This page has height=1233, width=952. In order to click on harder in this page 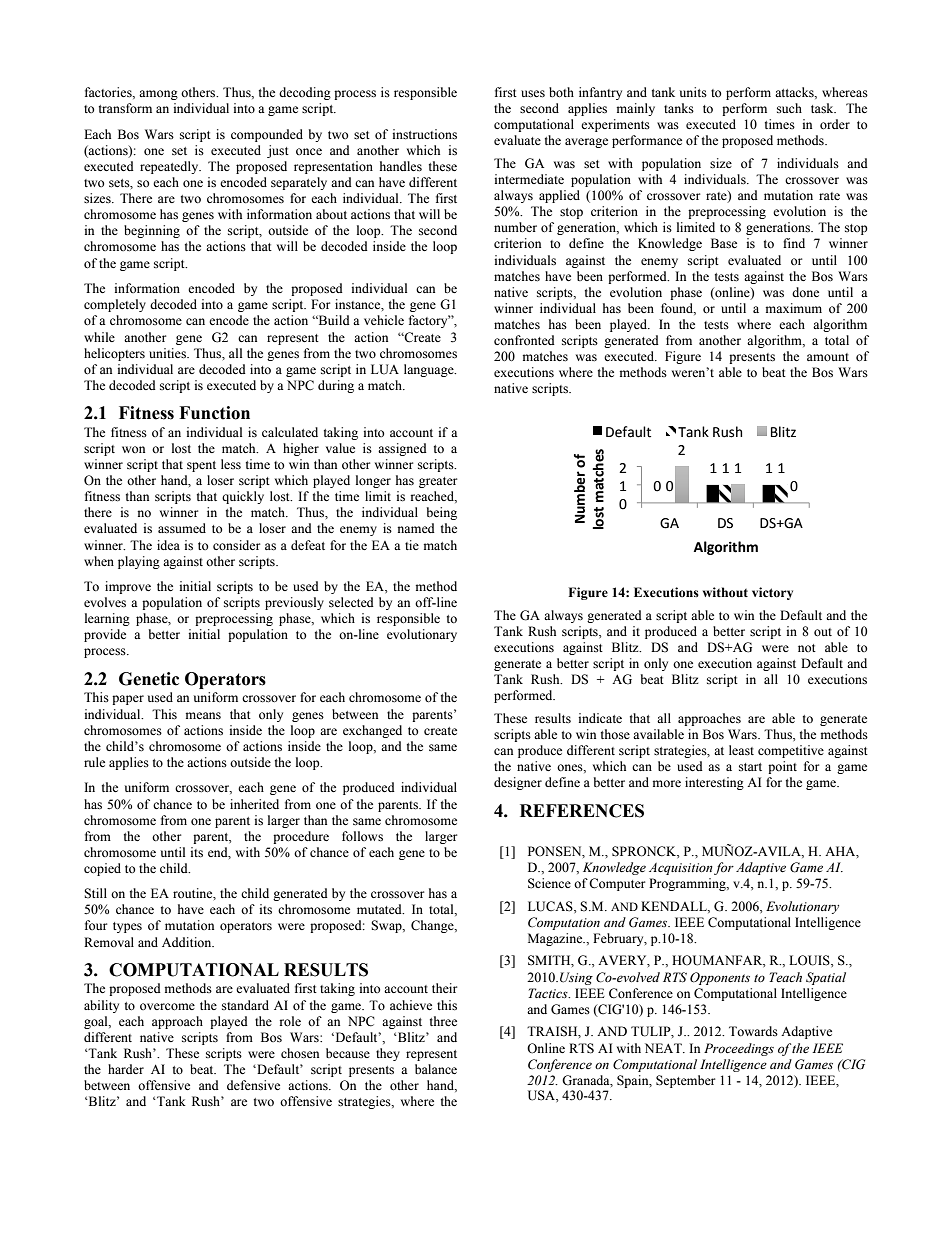, I will do `click(126, 1069)`.
